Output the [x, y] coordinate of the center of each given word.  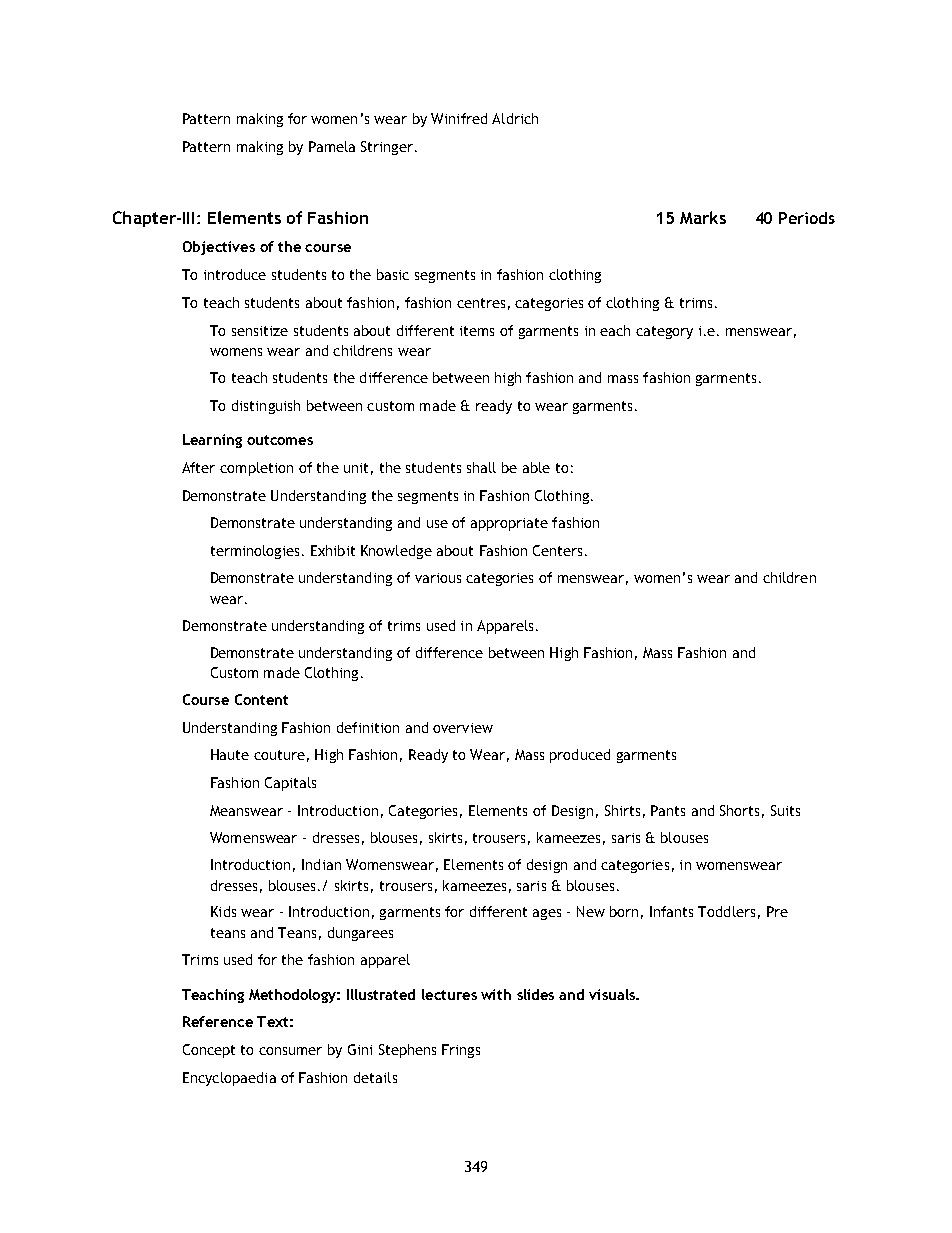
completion [256, 469]
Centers [557, 550]
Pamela [332, 146]
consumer [290, 1051]
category [664, 332]
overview [463, 728]
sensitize [260, 331]
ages [547, 914]
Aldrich [515, 118]
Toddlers [726, 911]
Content [261, 699]
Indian [321, 864]
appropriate [509, 524]
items [477, 331]
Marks [703, 217]
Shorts [739, 810]
